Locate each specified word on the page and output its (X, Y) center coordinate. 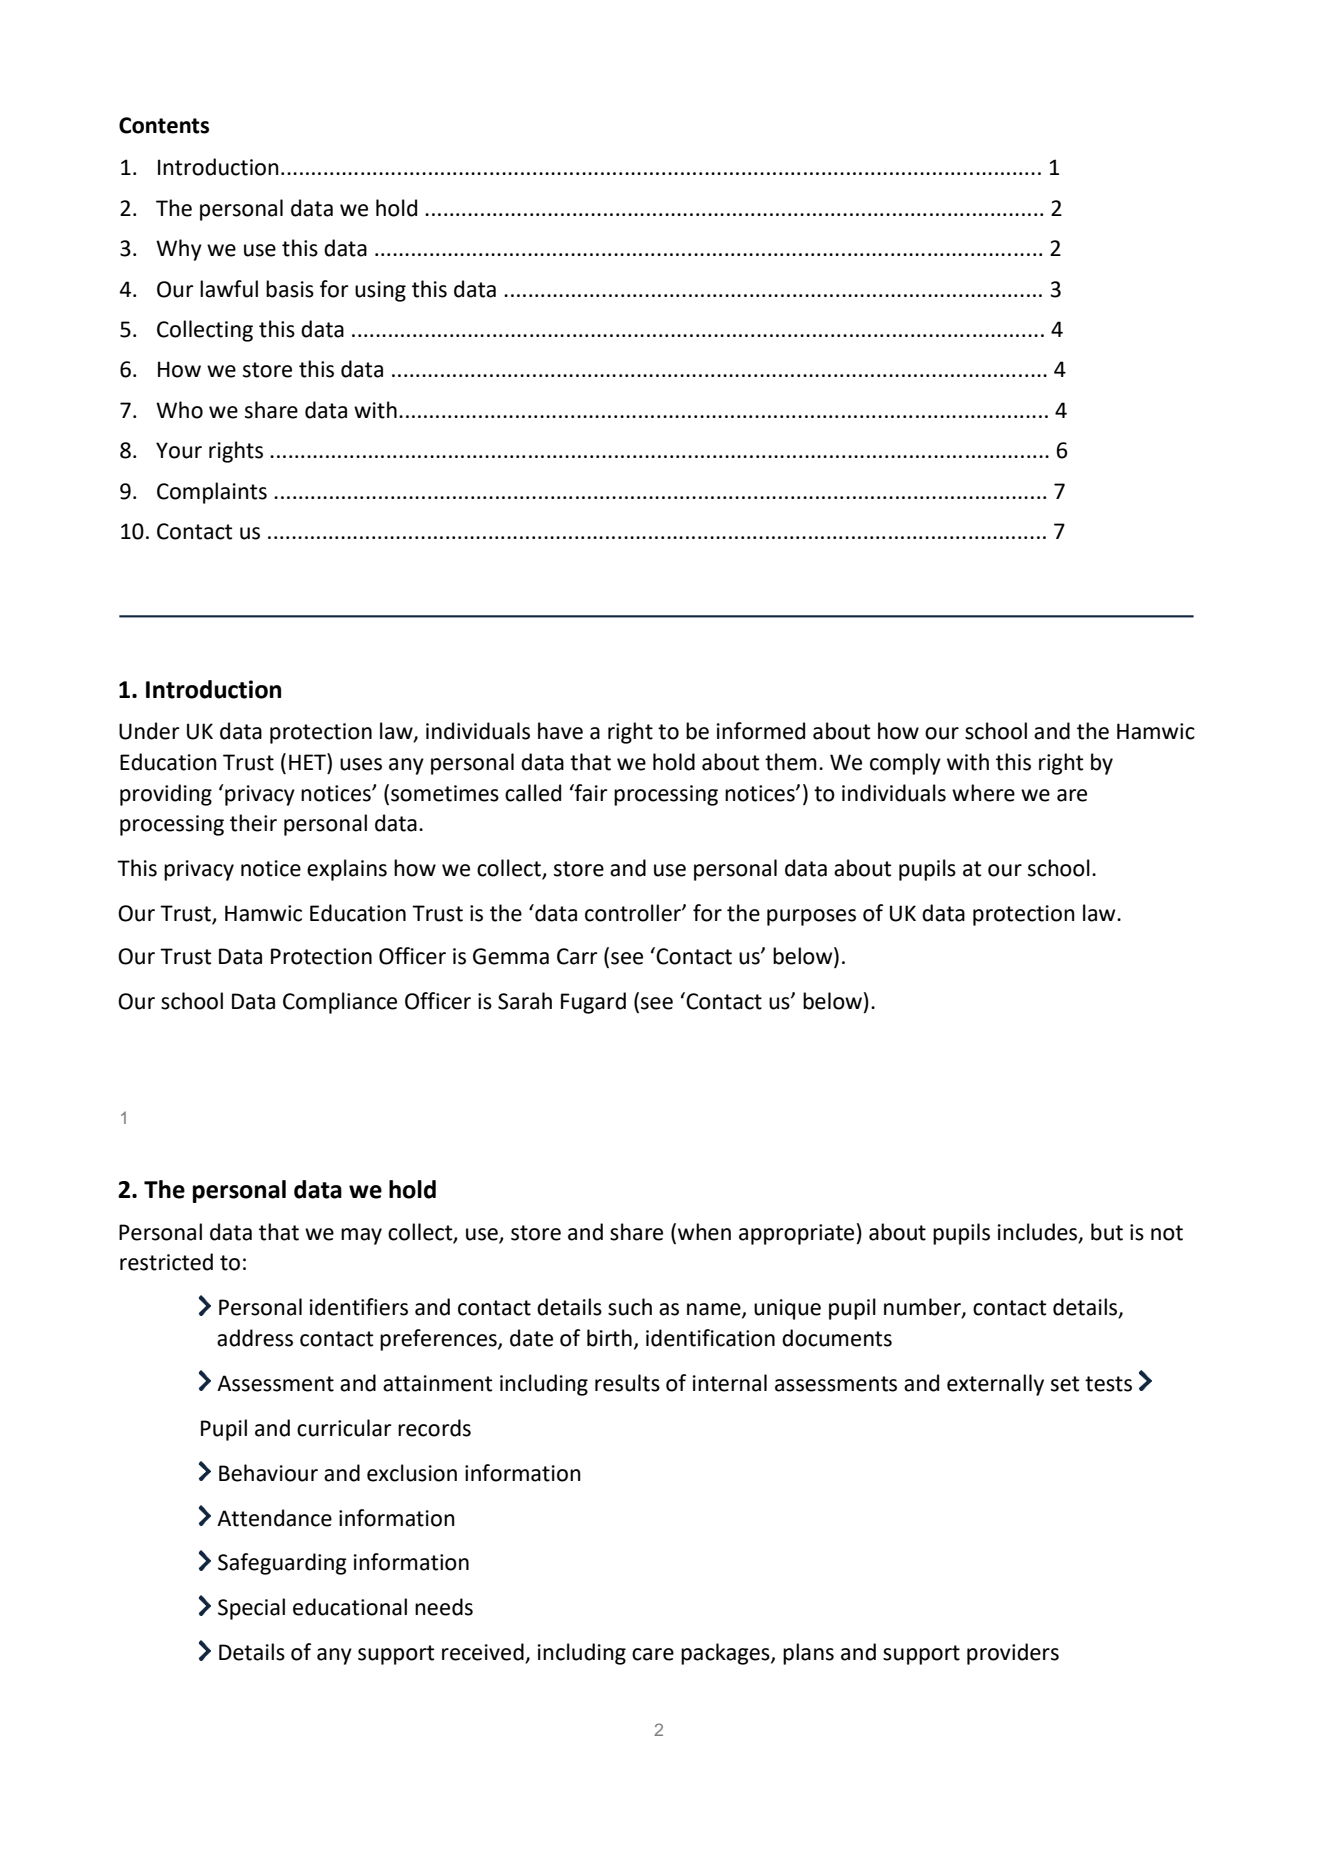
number (923, 1308)
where (983, 793)
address (255, 1338)
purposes (811, 917)
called (533, 793)
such (630, 1307)
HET (308, 761)
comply (905, 764)
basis (290, 289)
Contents (164, 125)
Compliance (340, 1003)
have (560, 731)
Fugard (593, 1003)
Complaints (212, 493)
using (380, 291)
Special (251, 1609)
